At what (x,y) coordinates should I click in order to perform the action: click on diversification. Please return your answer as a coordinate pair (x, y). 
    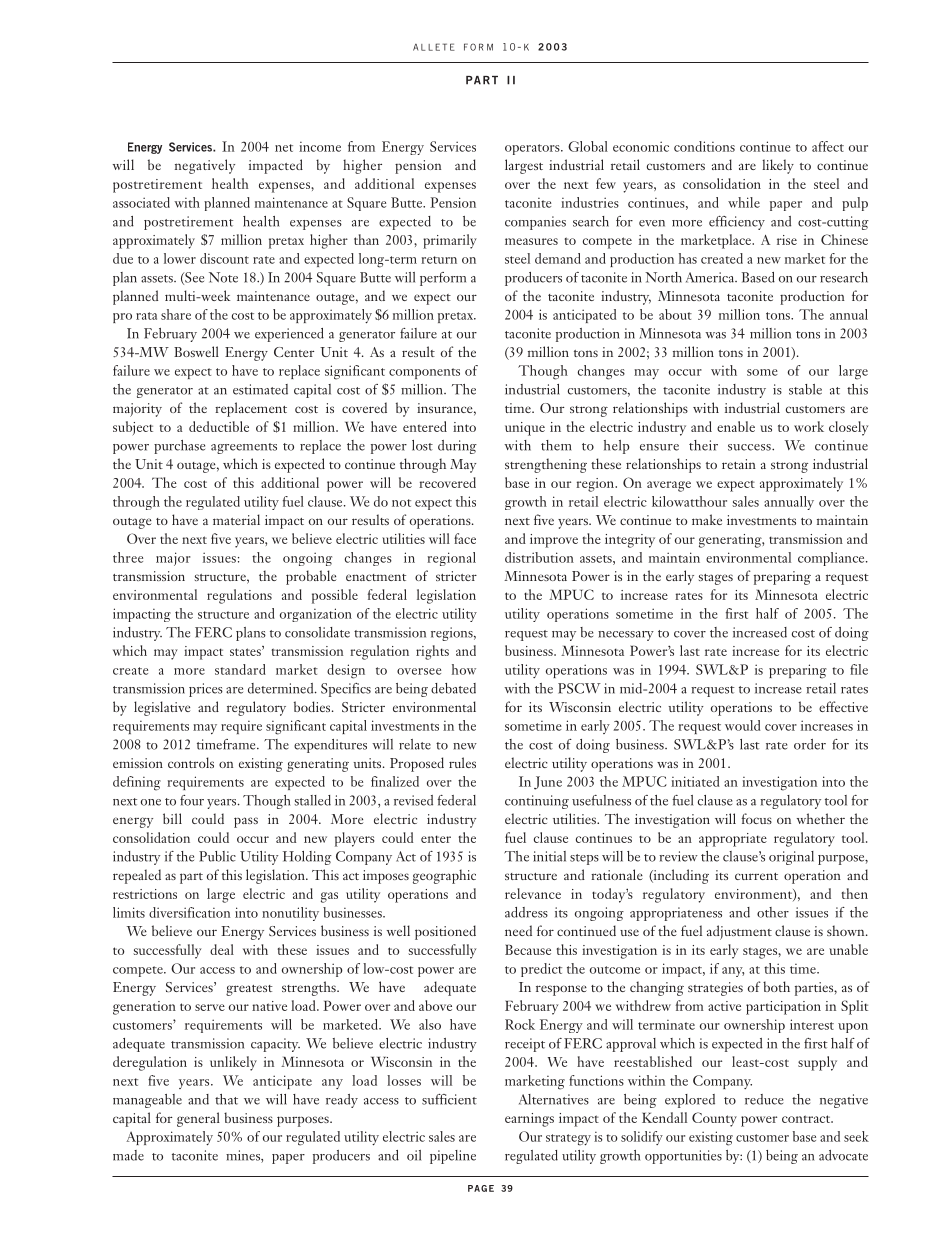
    Looking at the image, I should click on (189, 912).
